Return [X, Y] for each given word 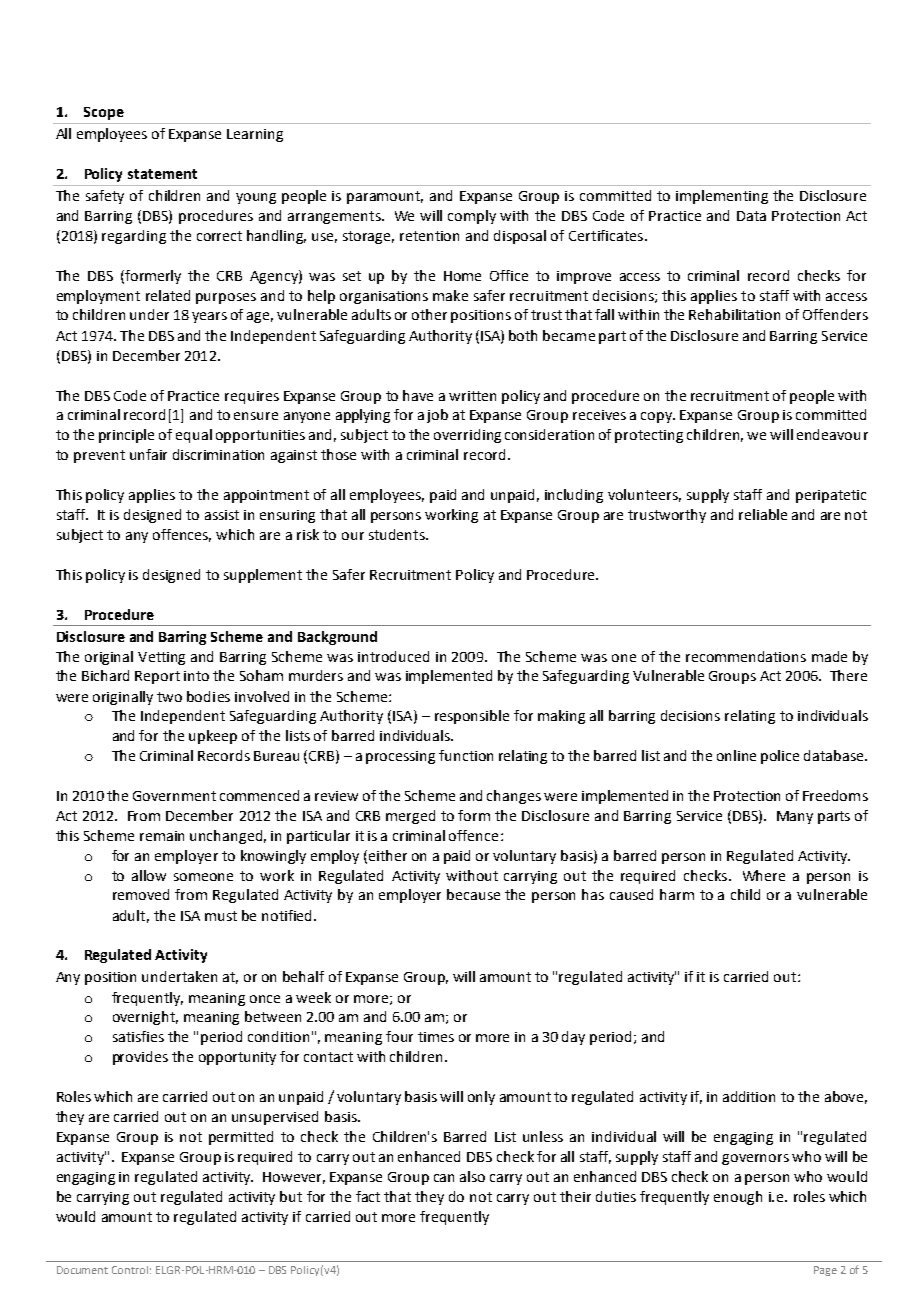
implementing [722, 197]
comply [472, 217]
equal [194, 436]
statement [162, 174]
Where [764, 875]
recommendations [746, 656]
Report [157, 677]
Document [82, 1270]
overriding [467, 436]
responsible [472, 717]
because [473, 894]
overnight [145, 1018]
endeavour [832, 434]
